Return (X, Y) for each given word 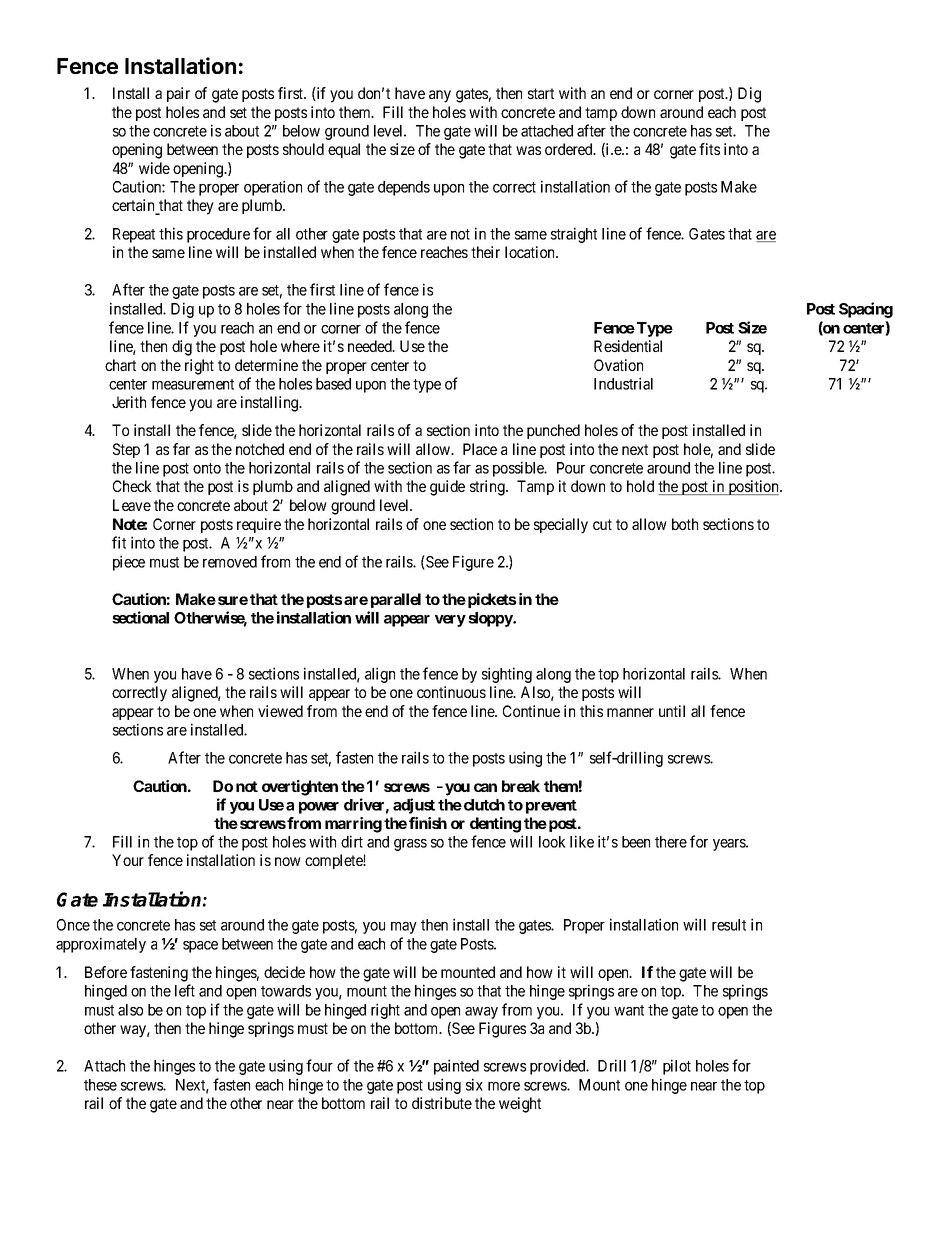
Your (128, 860)
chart (120, 365)
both (685, 524)
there (671, 842)
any (440, 96)
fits (709, 149)
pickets (490, 600)
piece (129, 563)
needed (371, 346)
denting (495, 825)
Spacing (866, 310)
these (100, 1085)
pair (178, 94)
